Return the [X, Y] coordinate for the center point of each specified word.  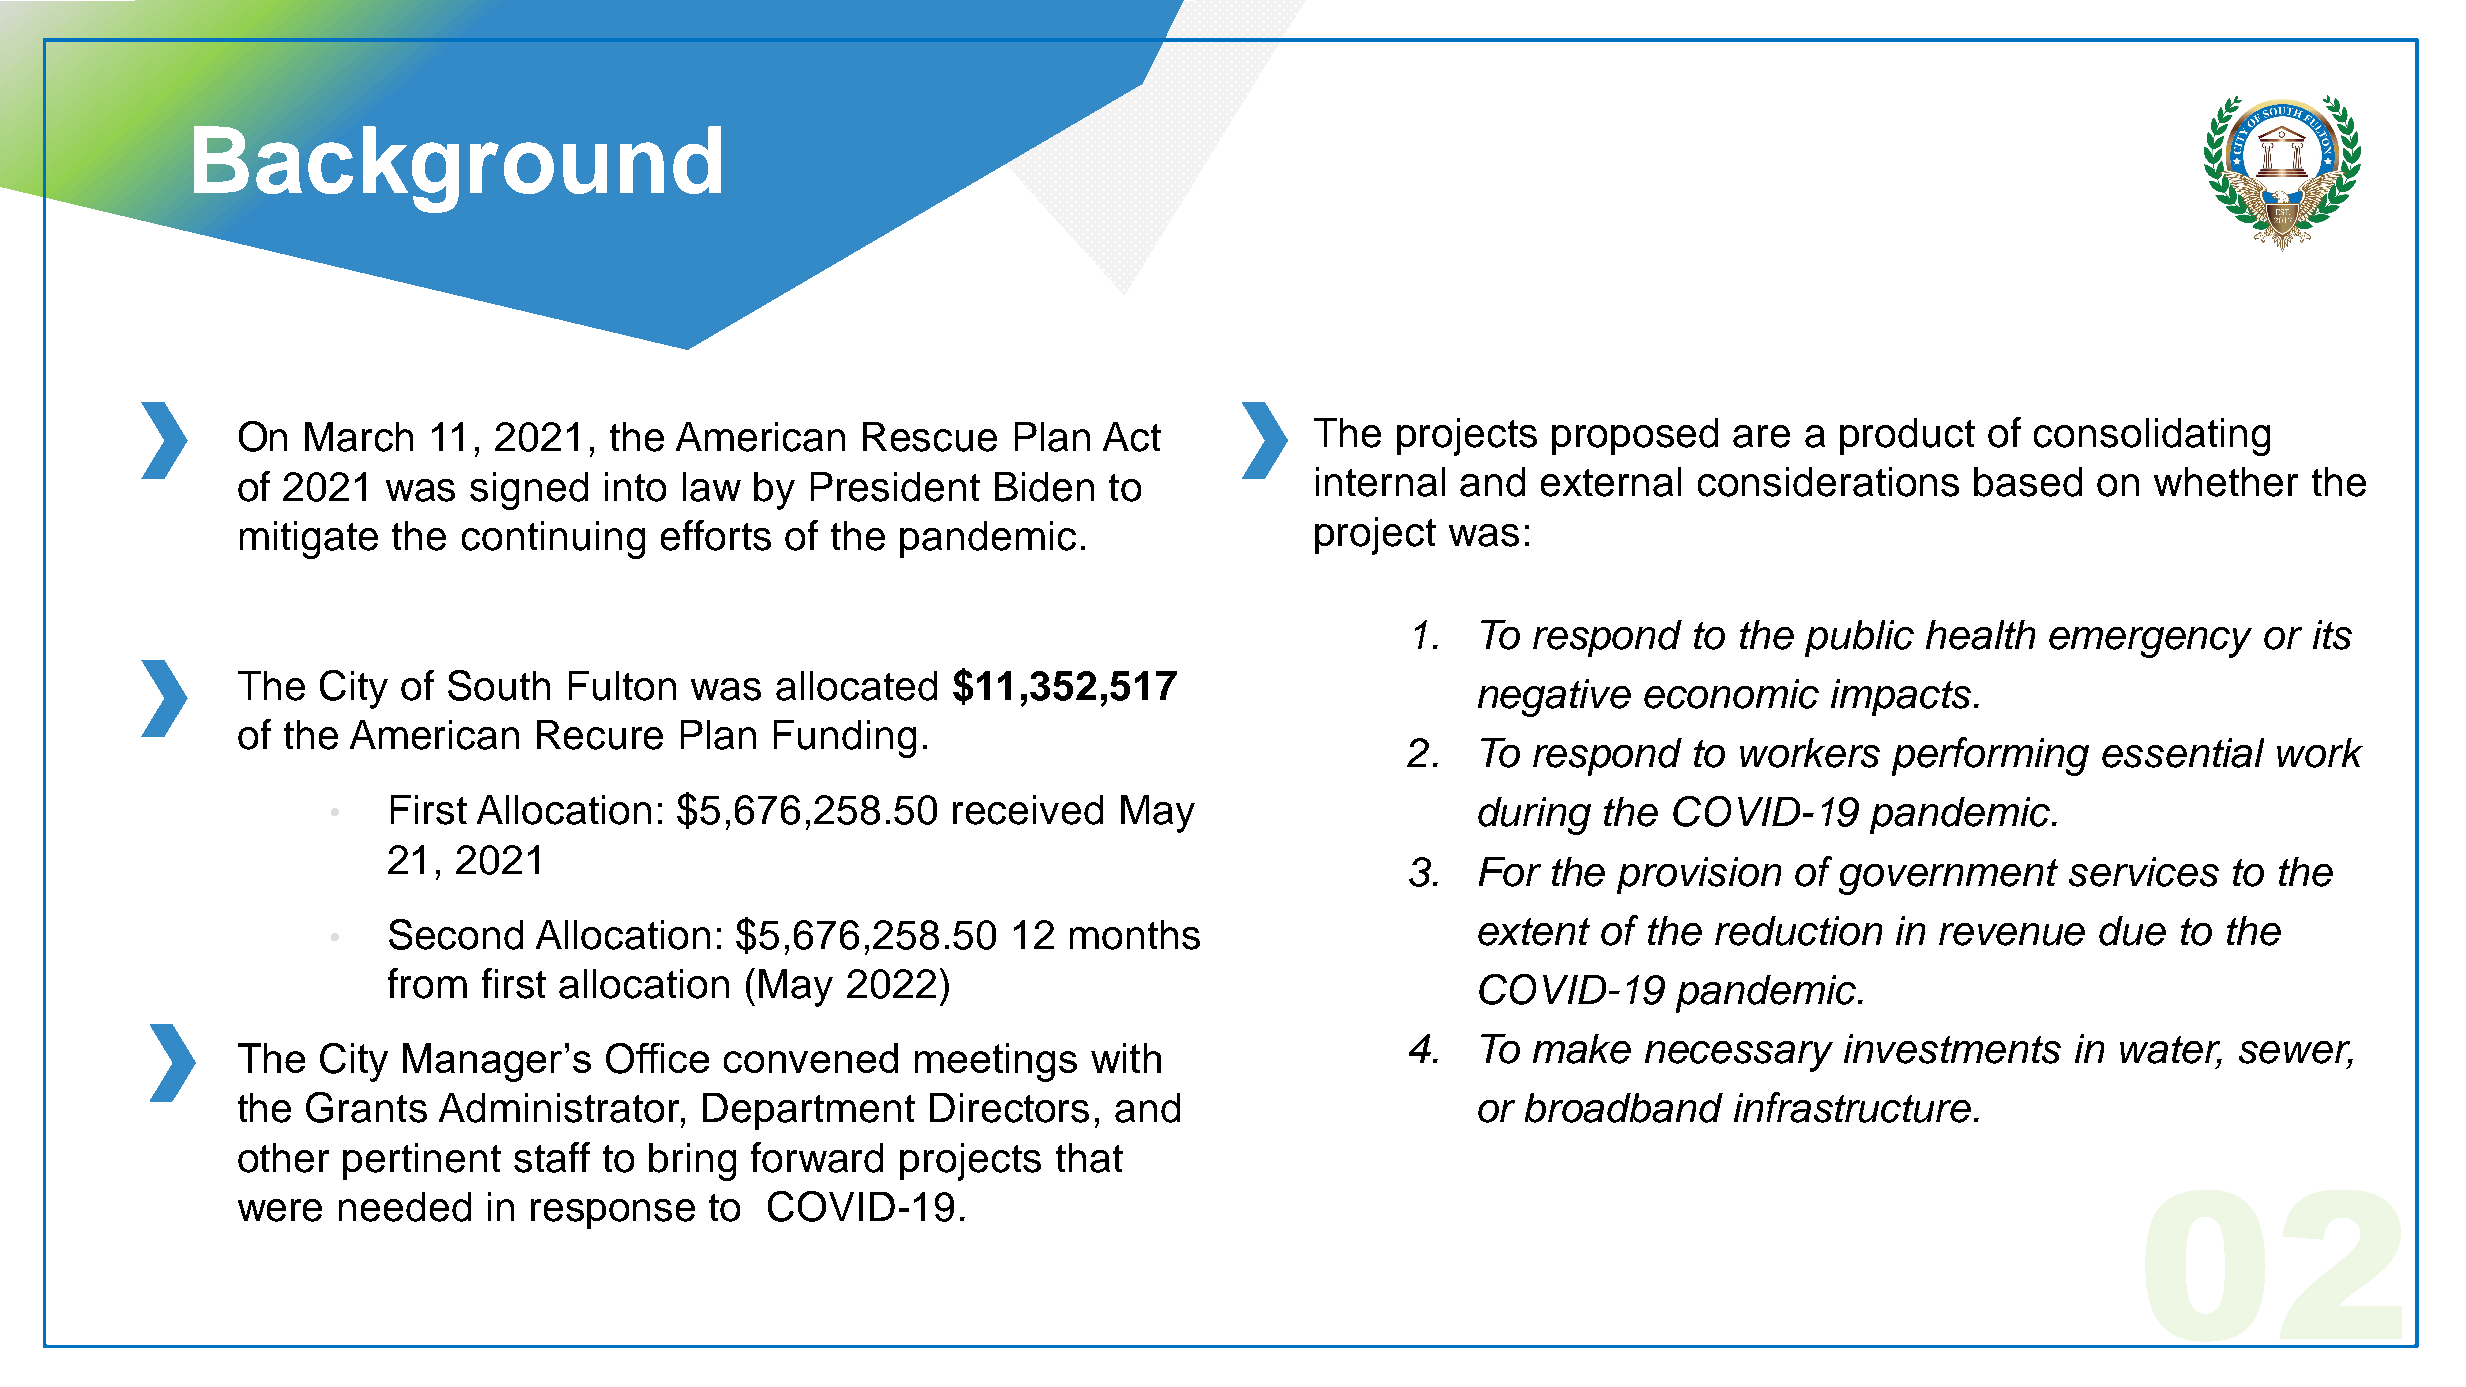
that [1089, 1158]
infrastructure [1852, 1107]
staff [552, 1157]
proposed [1635, 436]
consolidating [2152, 437]
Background [457, 169]
